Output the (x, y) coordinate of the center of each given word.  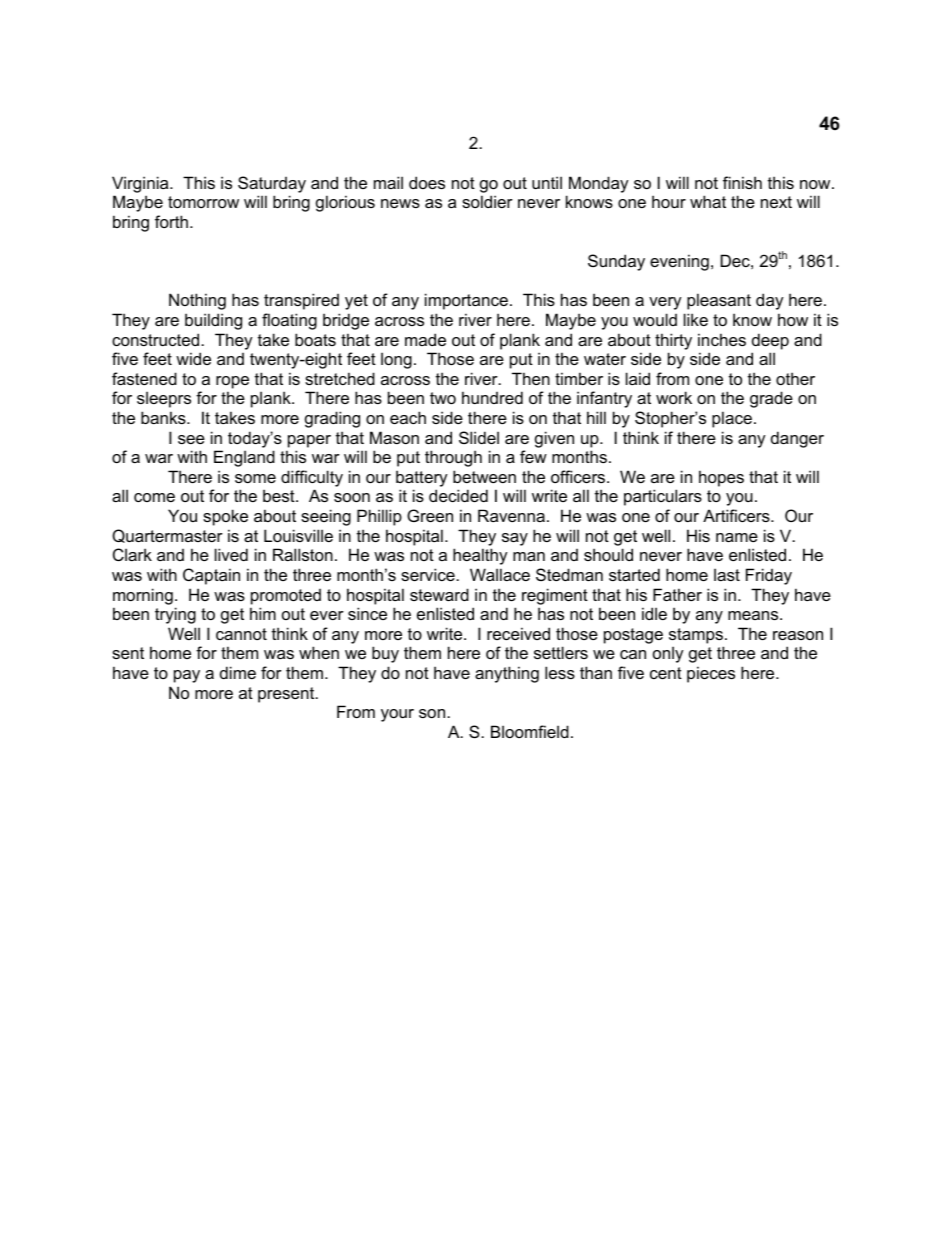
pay (187, 676)
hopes (721, 478)
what (708, 201)
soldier (487, 201)
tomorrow (203, 202)
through (453, 458)
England (244, 458)
